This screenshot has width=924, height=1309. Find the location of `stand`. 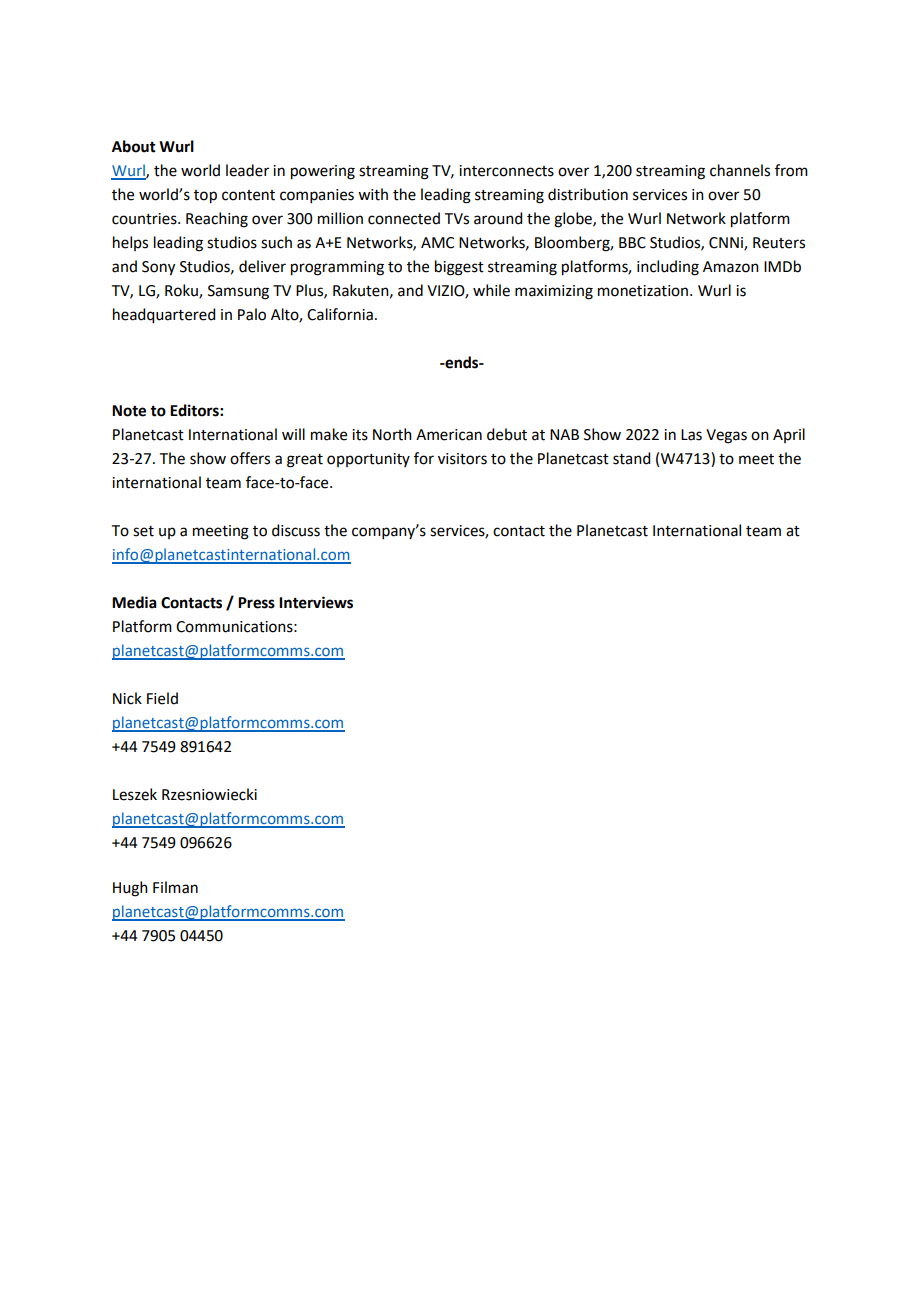

stand is located at coordinates (631, 458).
